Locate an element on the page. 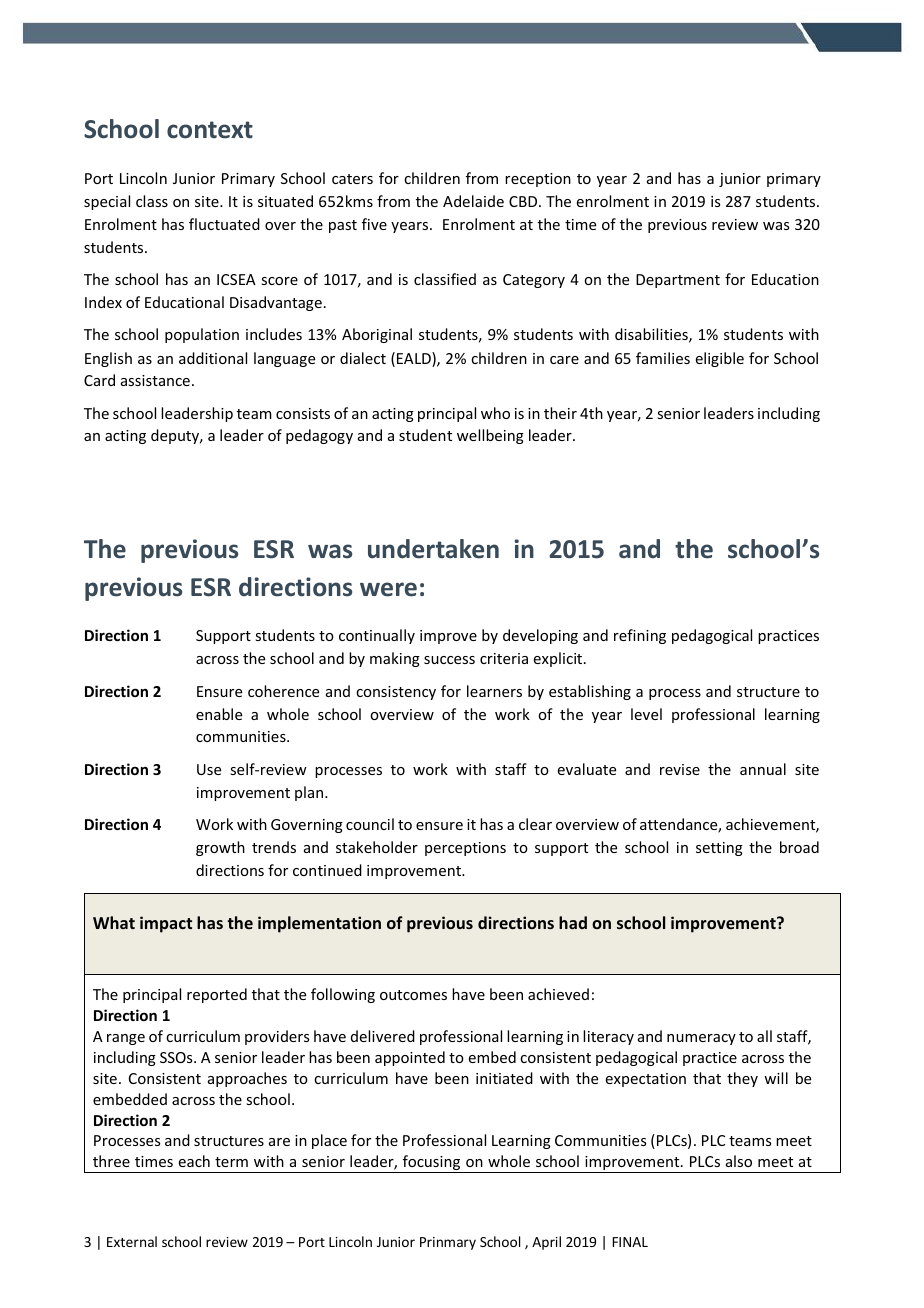 The height and width of the image is (1308, 924). eligible is located at coordinates (720, 359).
